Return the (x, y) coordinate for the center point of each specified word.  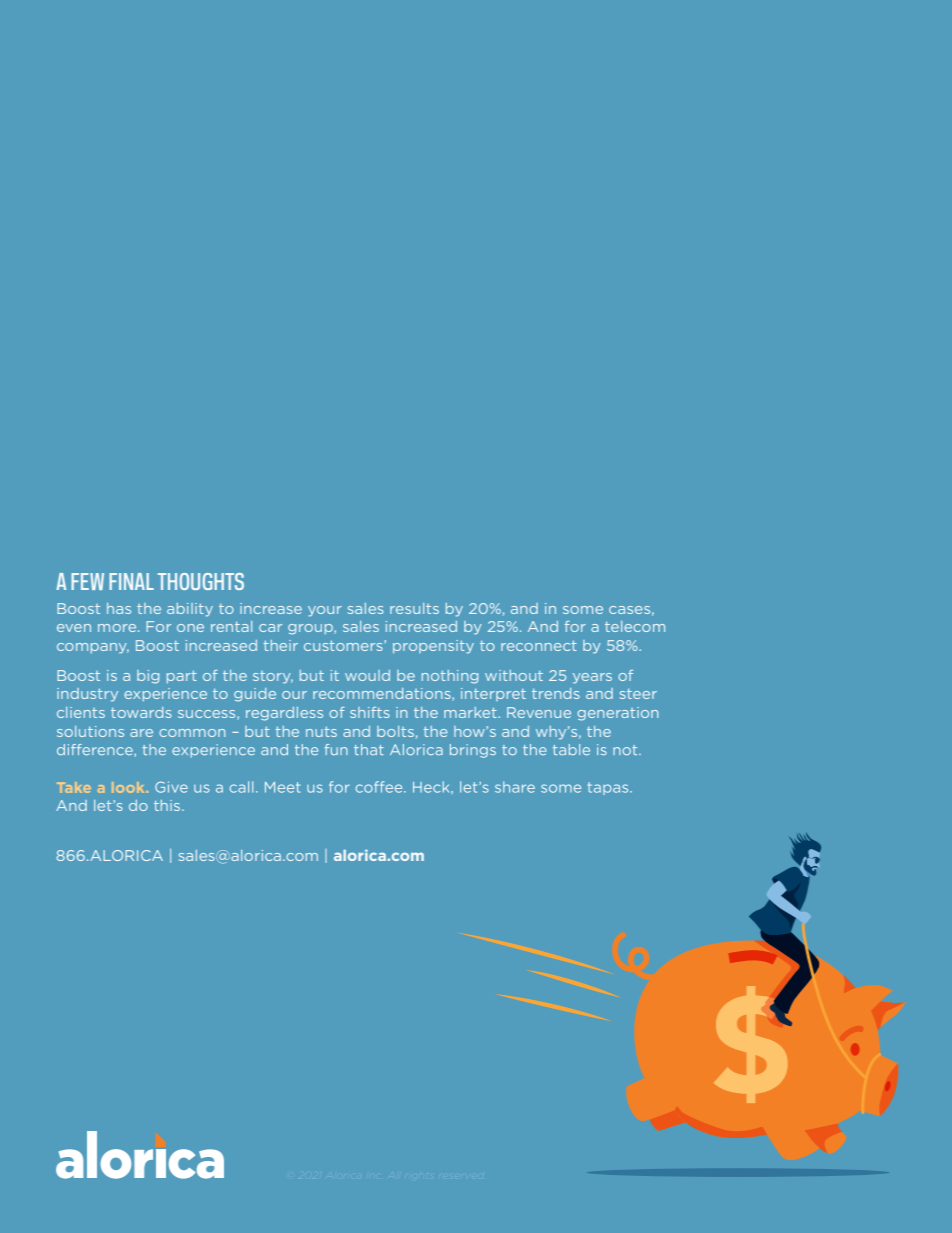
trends (556, 693)
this (168, 805)
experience (165, 694)
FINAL (131, 581)
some (583, 610)
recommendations (383, 694)
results (414, 608)
